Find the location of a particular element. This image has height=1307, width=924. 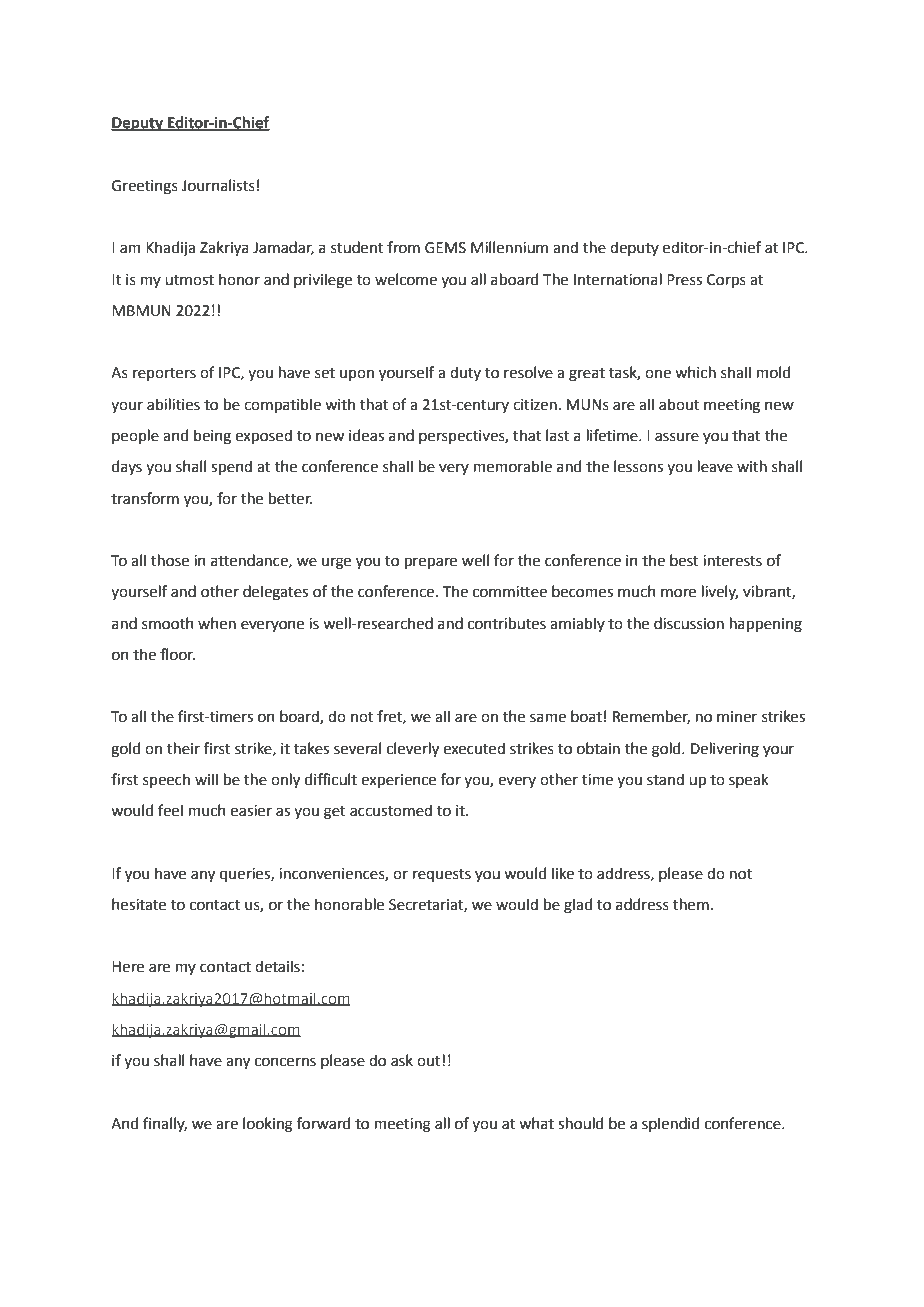

requests is located at coordinates (442, 875).
